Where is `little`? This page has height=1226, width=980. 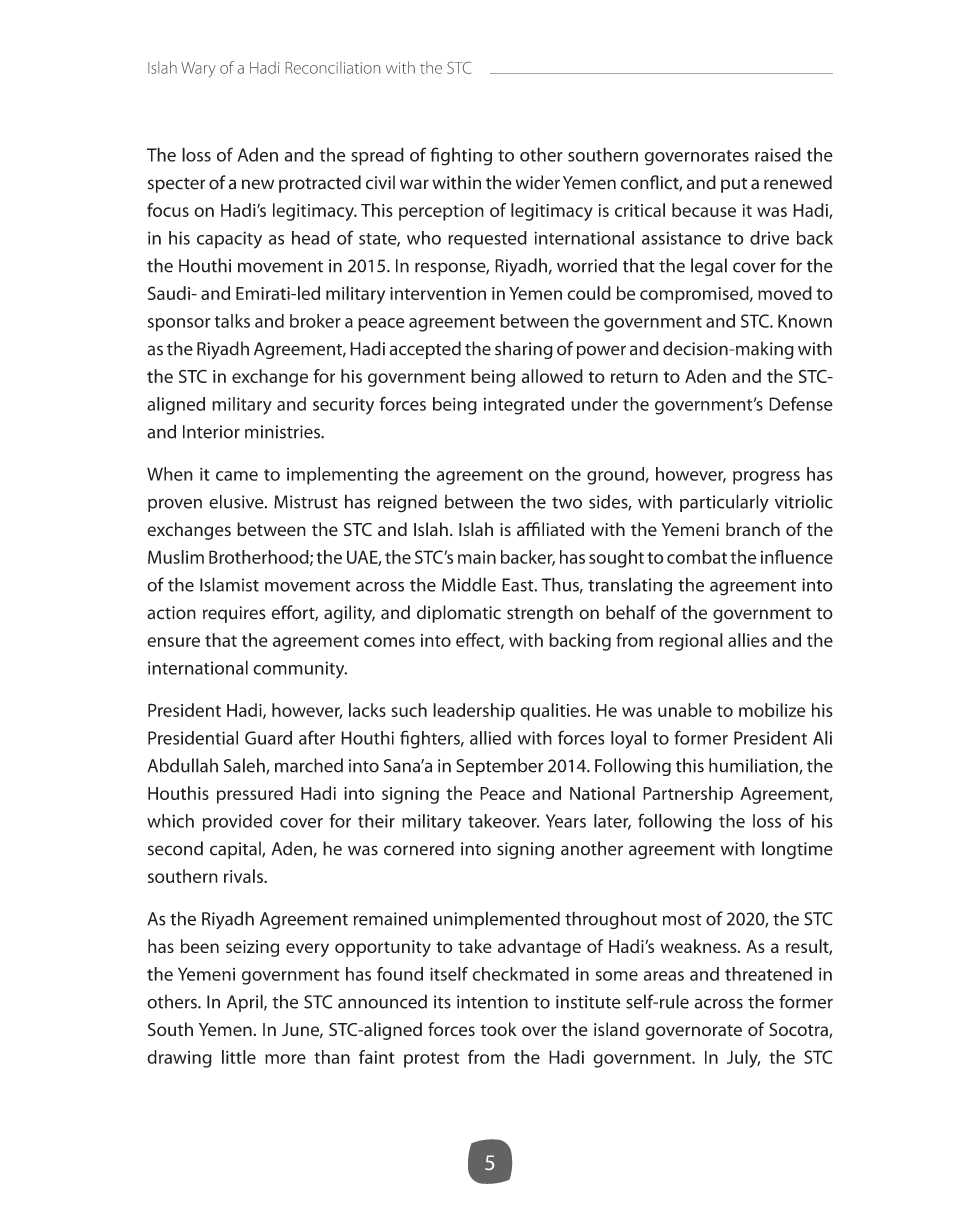
little is located at coordinates (239, 1057).
